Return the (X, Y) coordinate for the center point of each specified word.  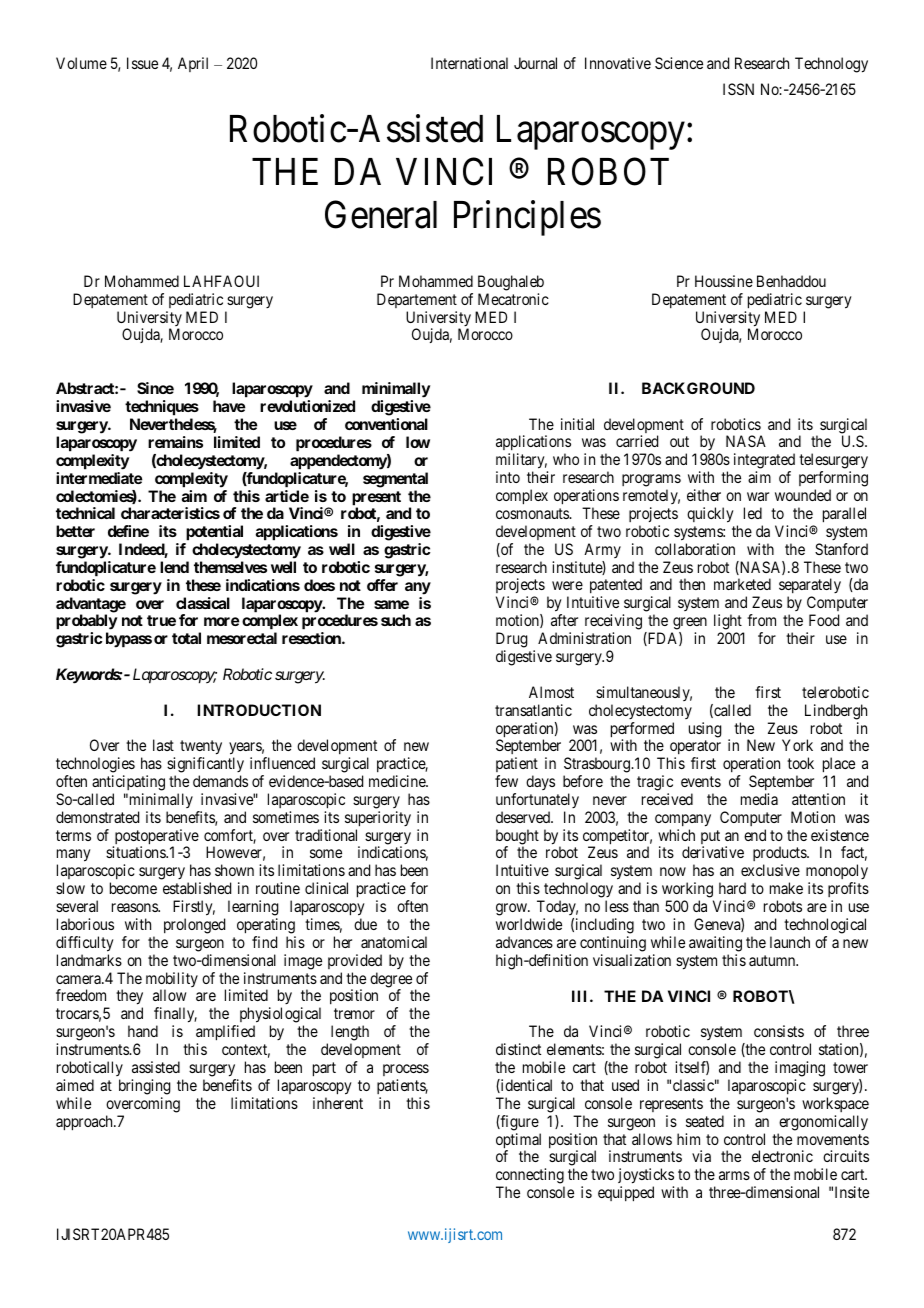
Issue (142, 63)
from (761, 620)
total (186, 638)
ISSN (738, 89)
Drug (512, 640)
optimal (518, 1142)
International (469, 63)
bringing (145, 1087)
